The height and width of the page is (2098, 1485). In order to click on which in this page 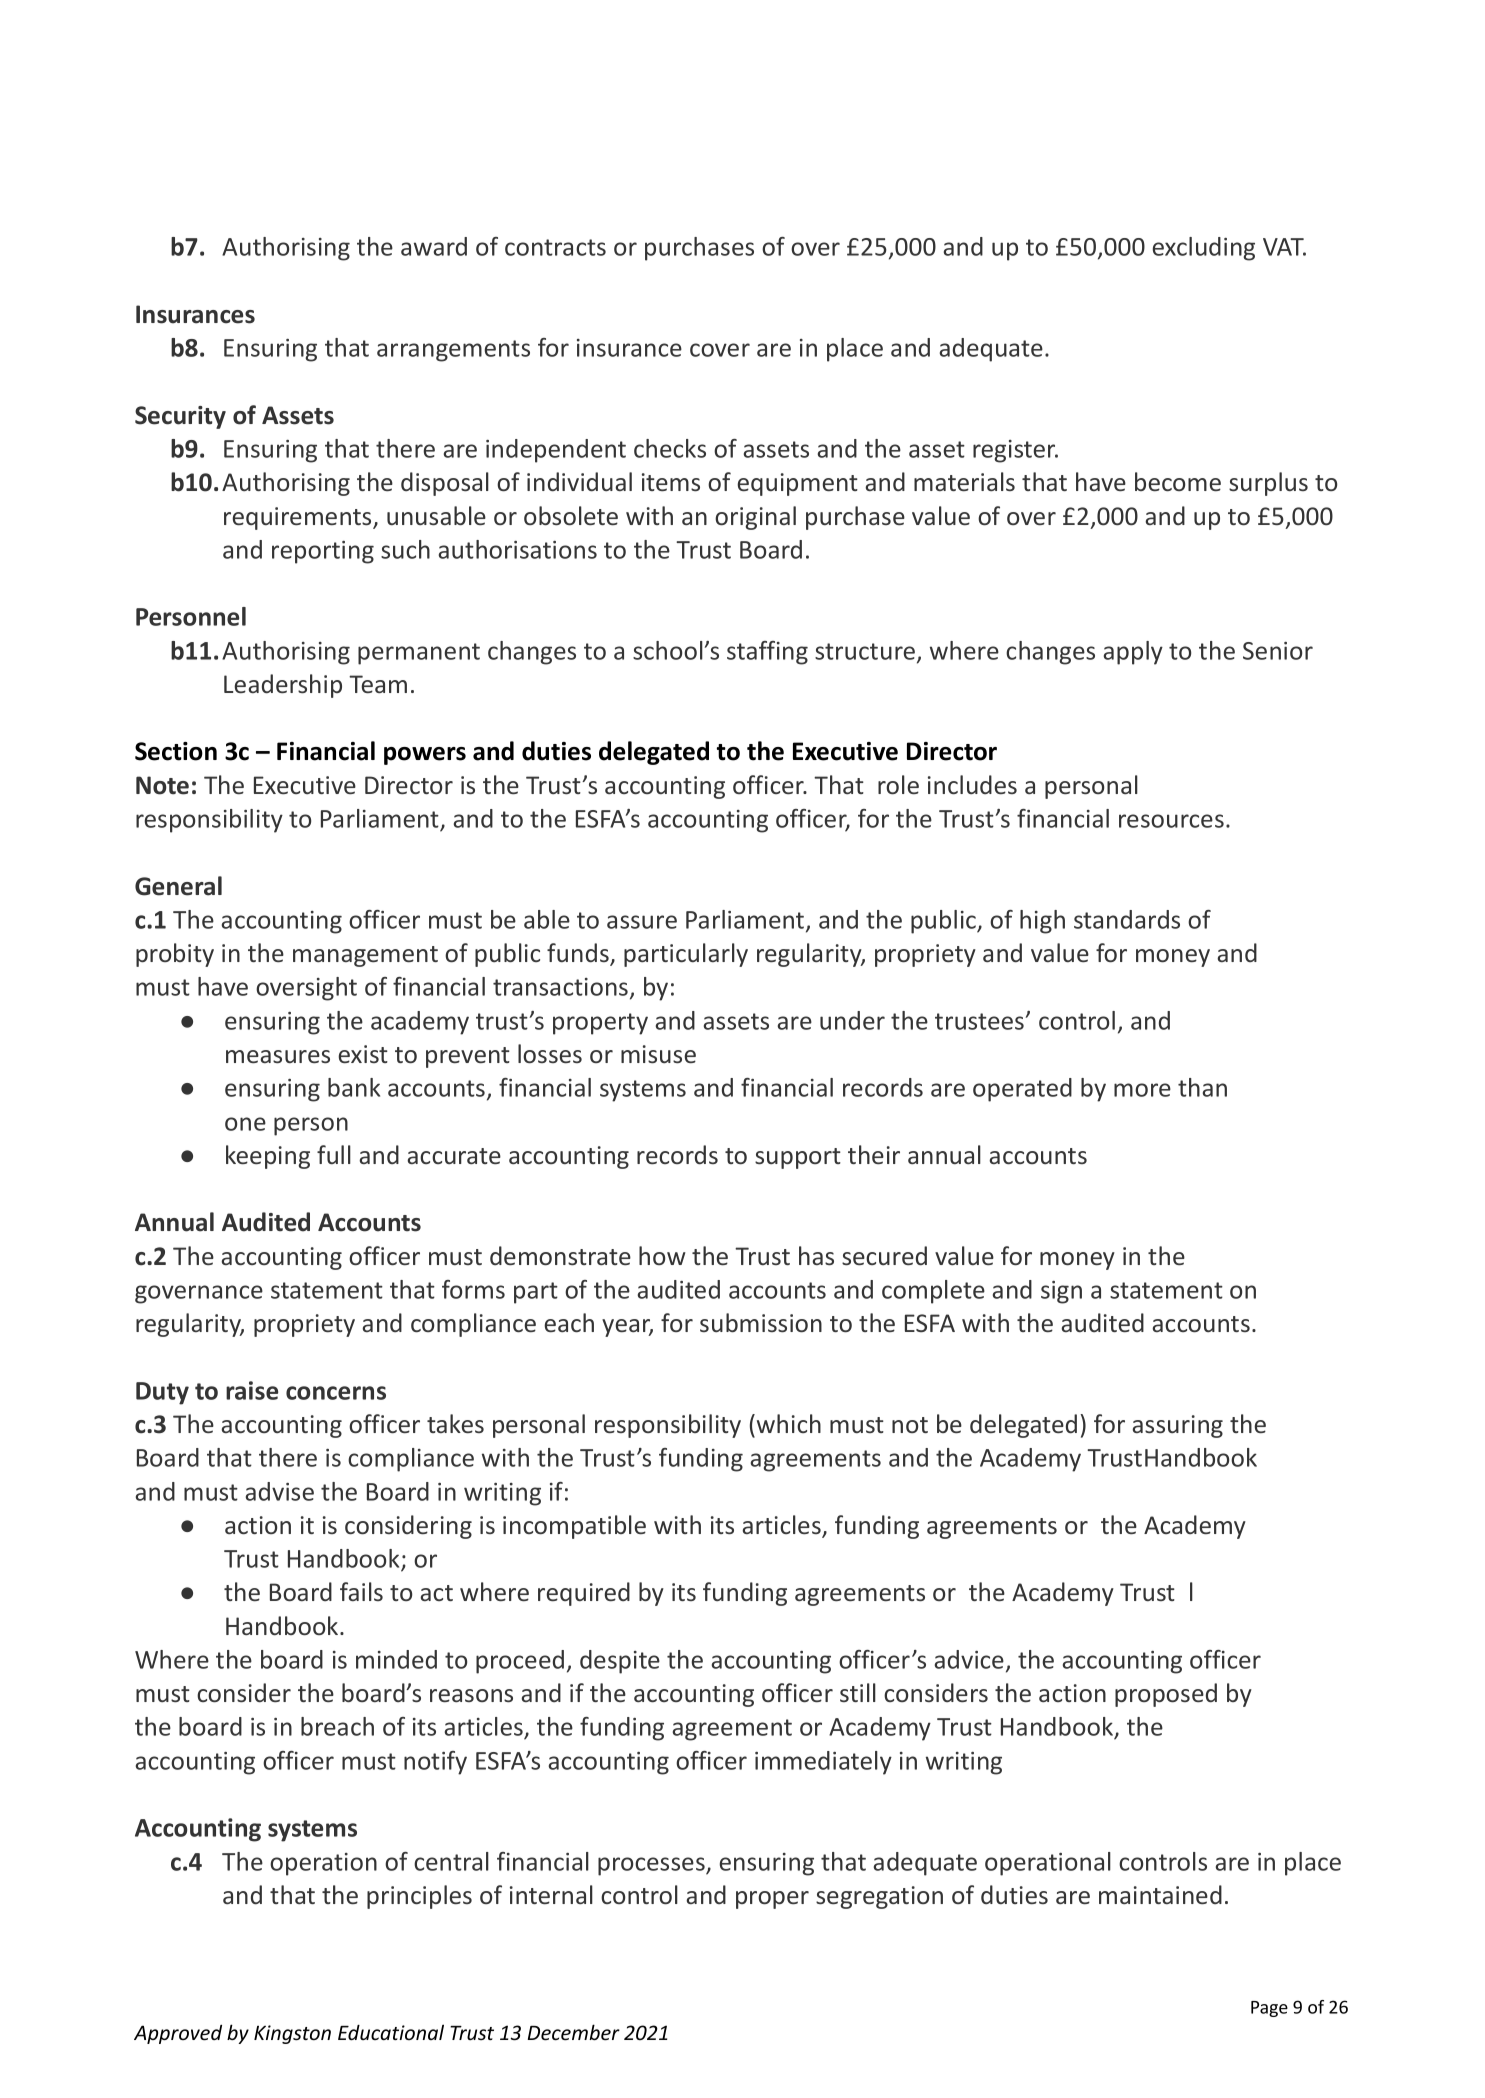, I will do `click(789, 1423)`.
